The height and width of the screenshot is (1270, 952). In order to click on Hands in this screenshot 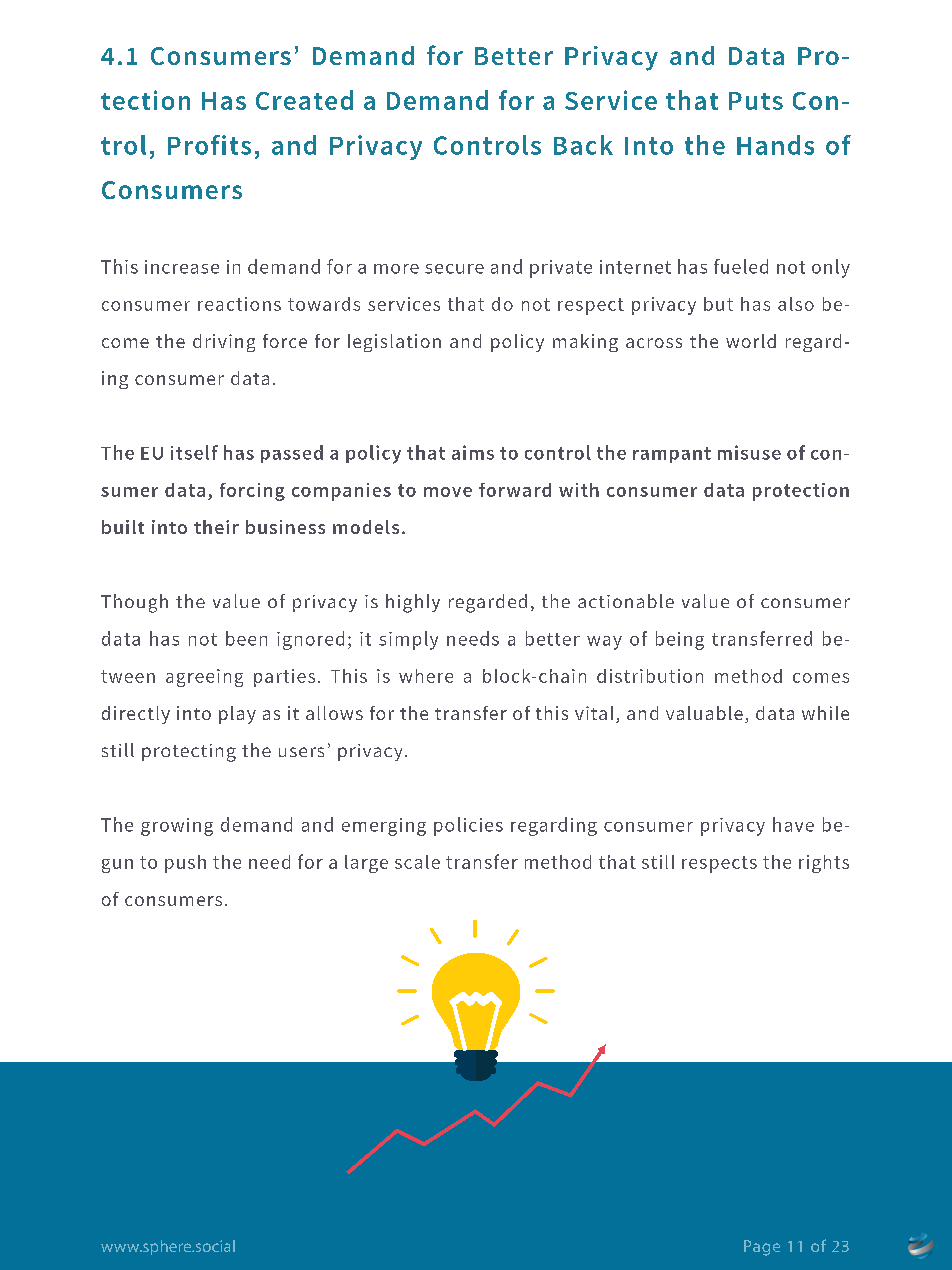, I will do `click(775, 145)`.
